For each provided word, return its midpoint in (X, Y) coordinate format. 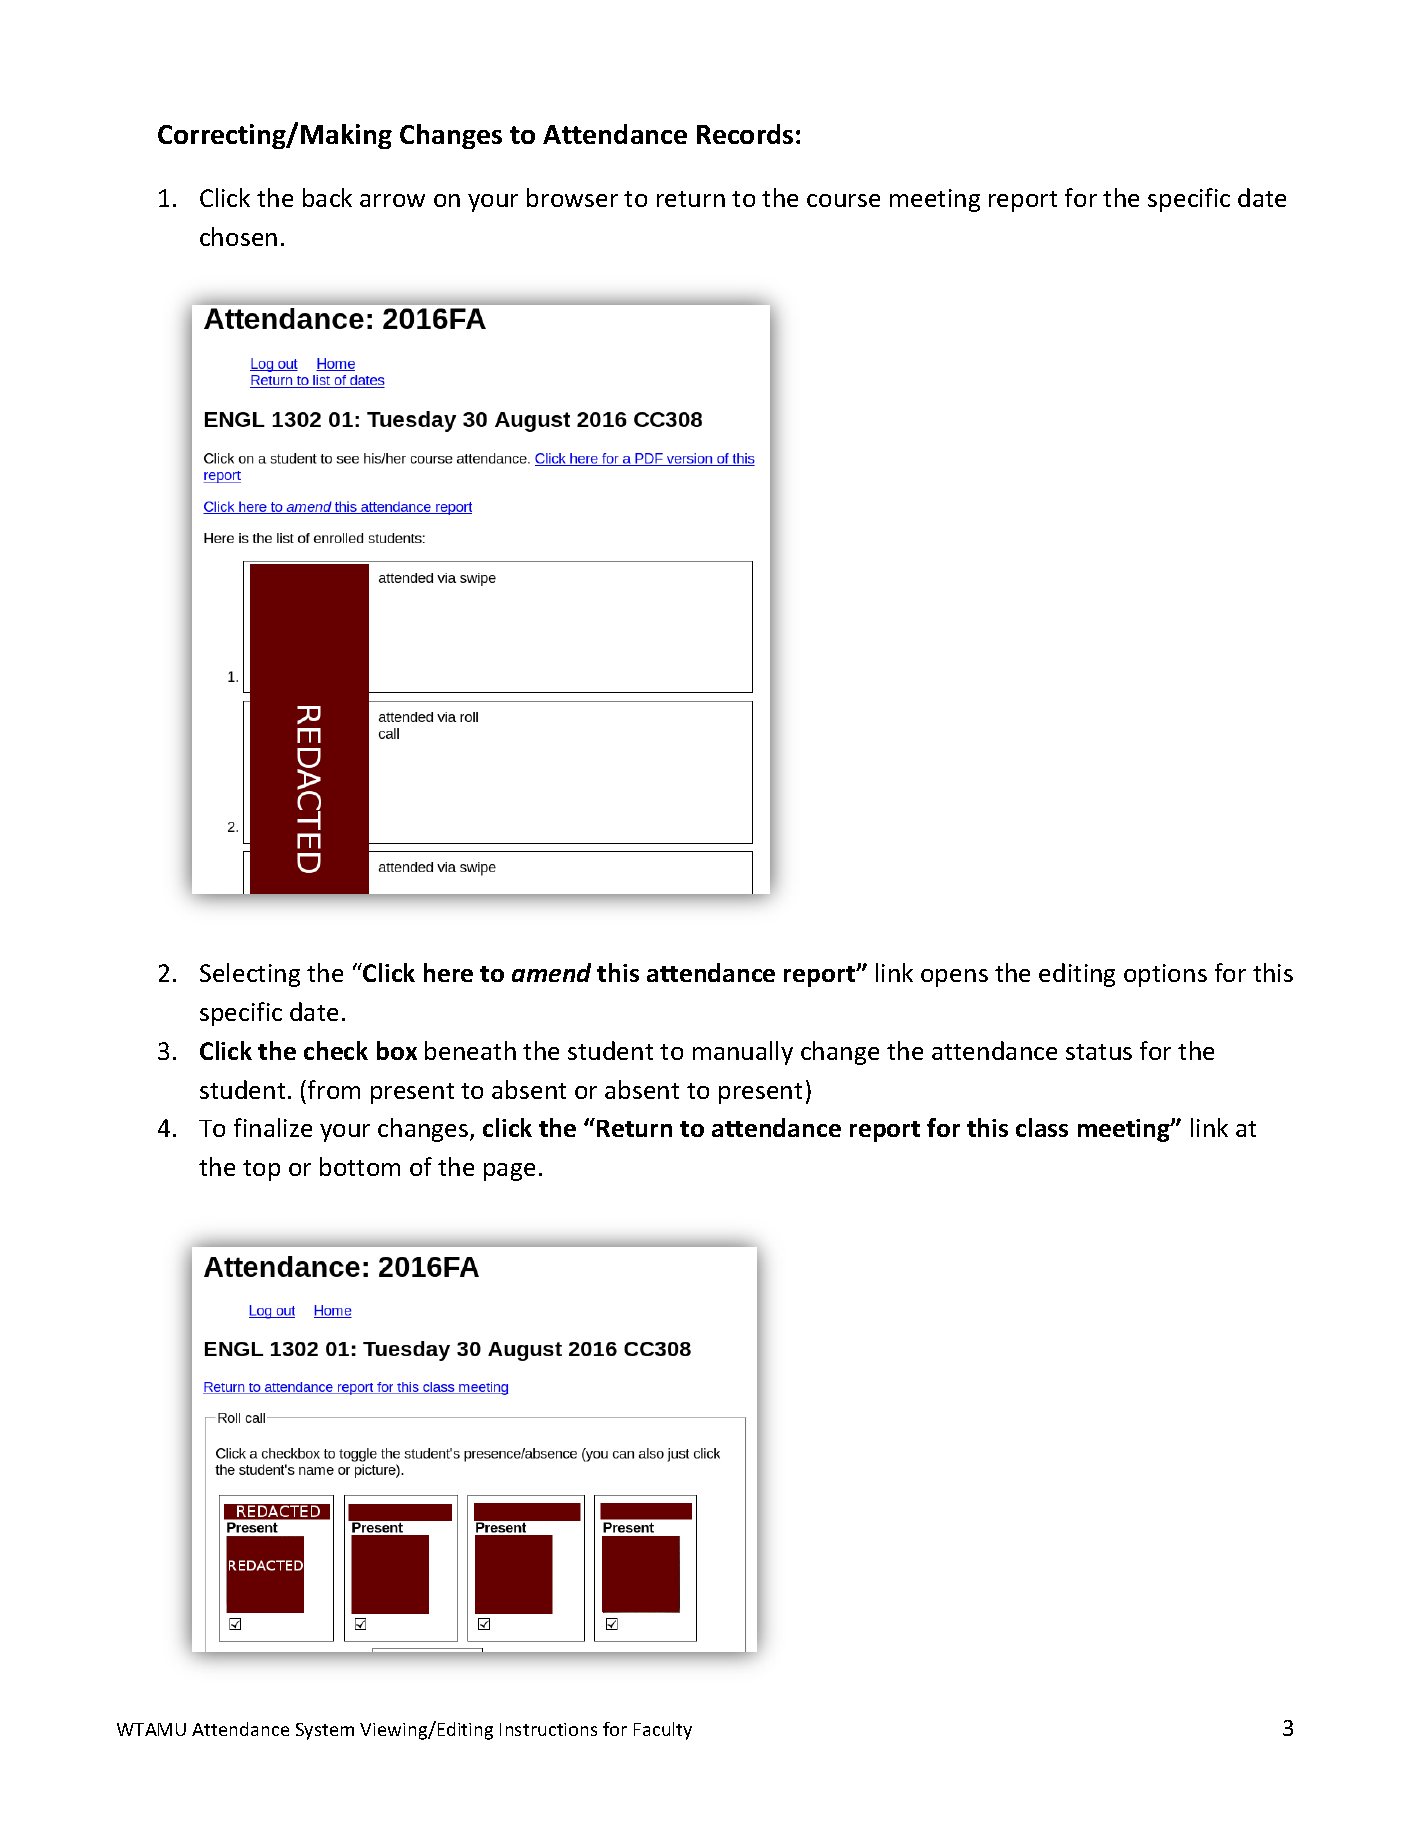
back (327, 197)
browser (572, 197)
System (325, 1731)
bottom (360, 1166)
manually (743, 1053)
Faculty (663, 1731)
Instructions (548, 1729)
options (1165, 975)
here (448, 972)
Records (745, 134)
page (509, 1172)
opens (954, 978)
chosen (238, 236)
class (1042, 1127)
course (843, 200)
